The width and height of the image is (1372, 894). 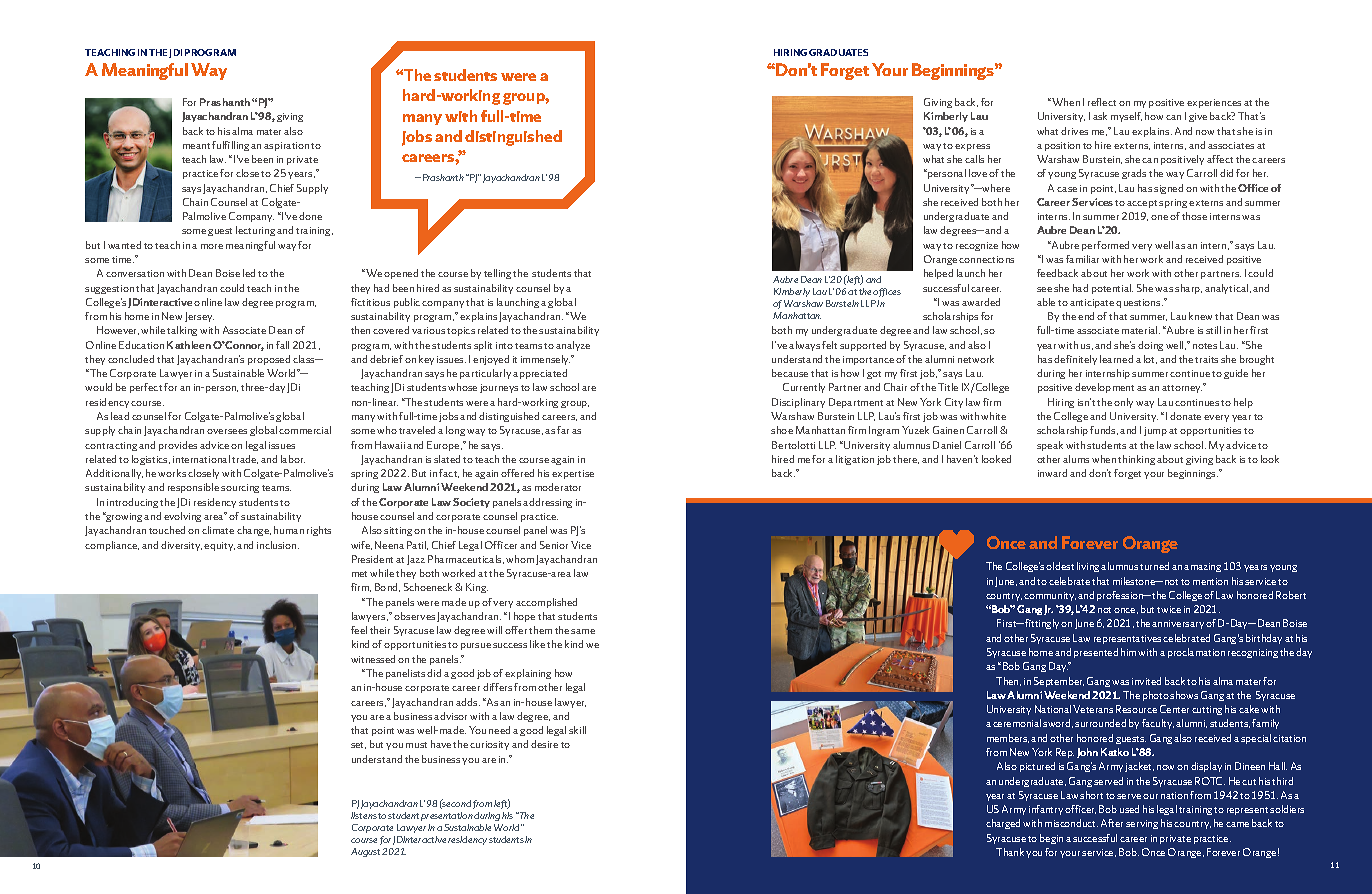 What do you see at coordinates (230, 146) in the image?
I see `fulfilling` at bounding box center [230, 146].
